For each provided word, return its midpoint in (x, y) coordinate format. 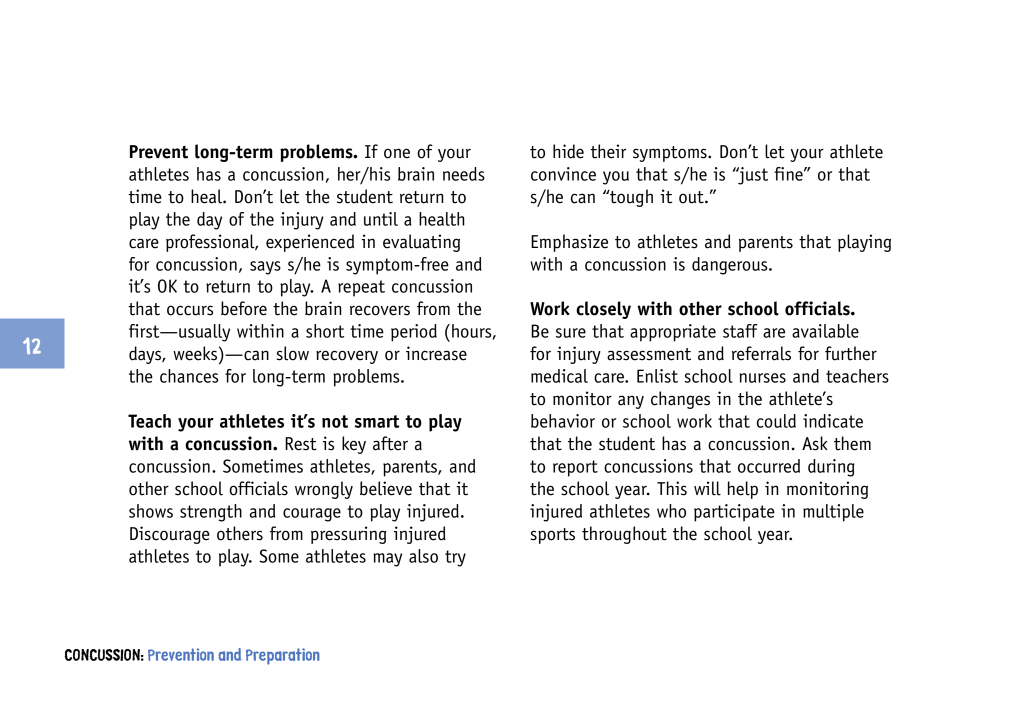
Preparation (283, 656)
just (752, 176)
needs (464, 174)
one (397, 153)
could (776, 421)
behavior (563, 421)
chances (189, 376)
